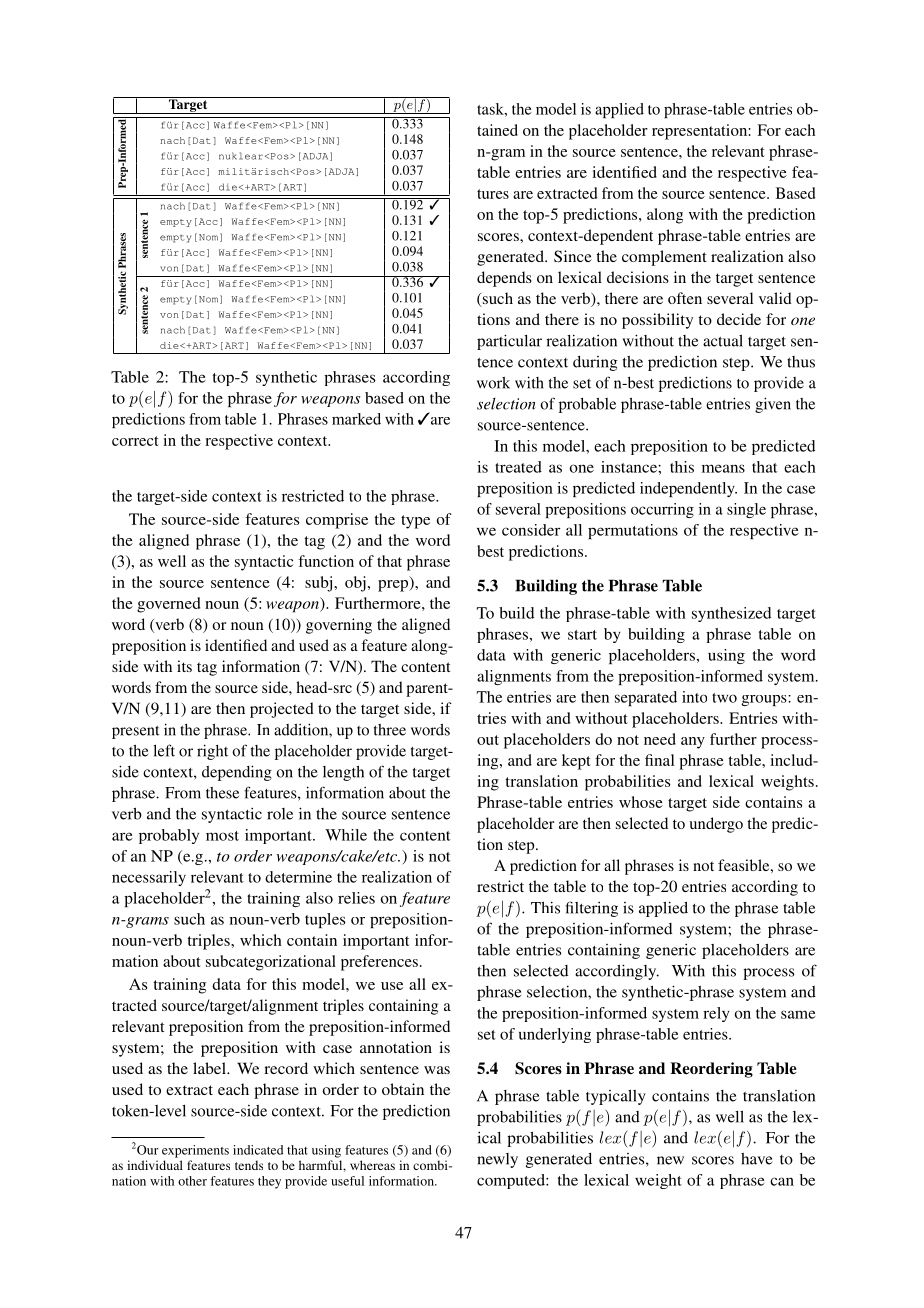  Describe the element at coordinates (716, 825) in the screenshot. I see `undergo` at that location.
